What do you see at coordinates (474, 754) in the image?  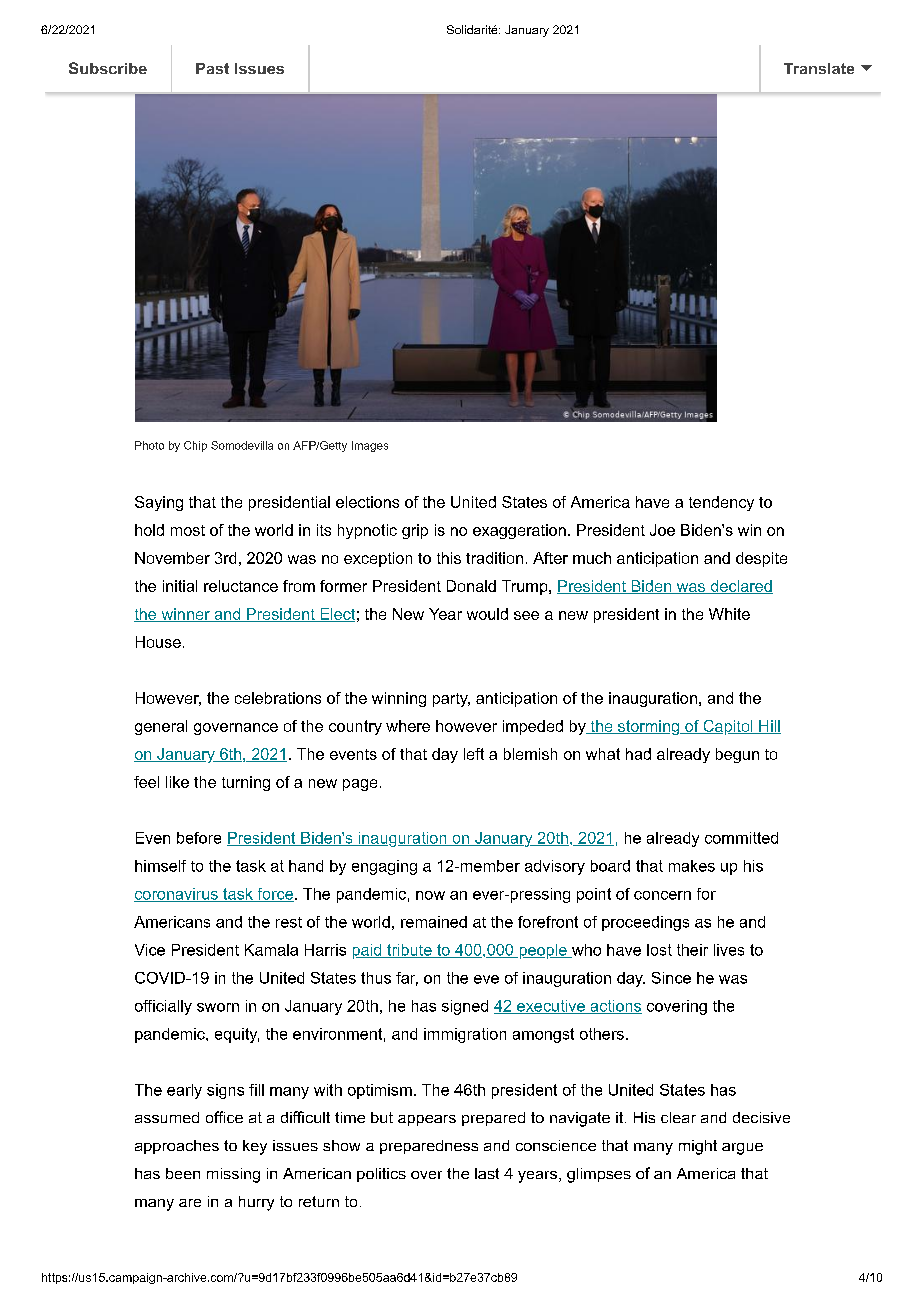 I see `left` at bounding box center [474, 754].
